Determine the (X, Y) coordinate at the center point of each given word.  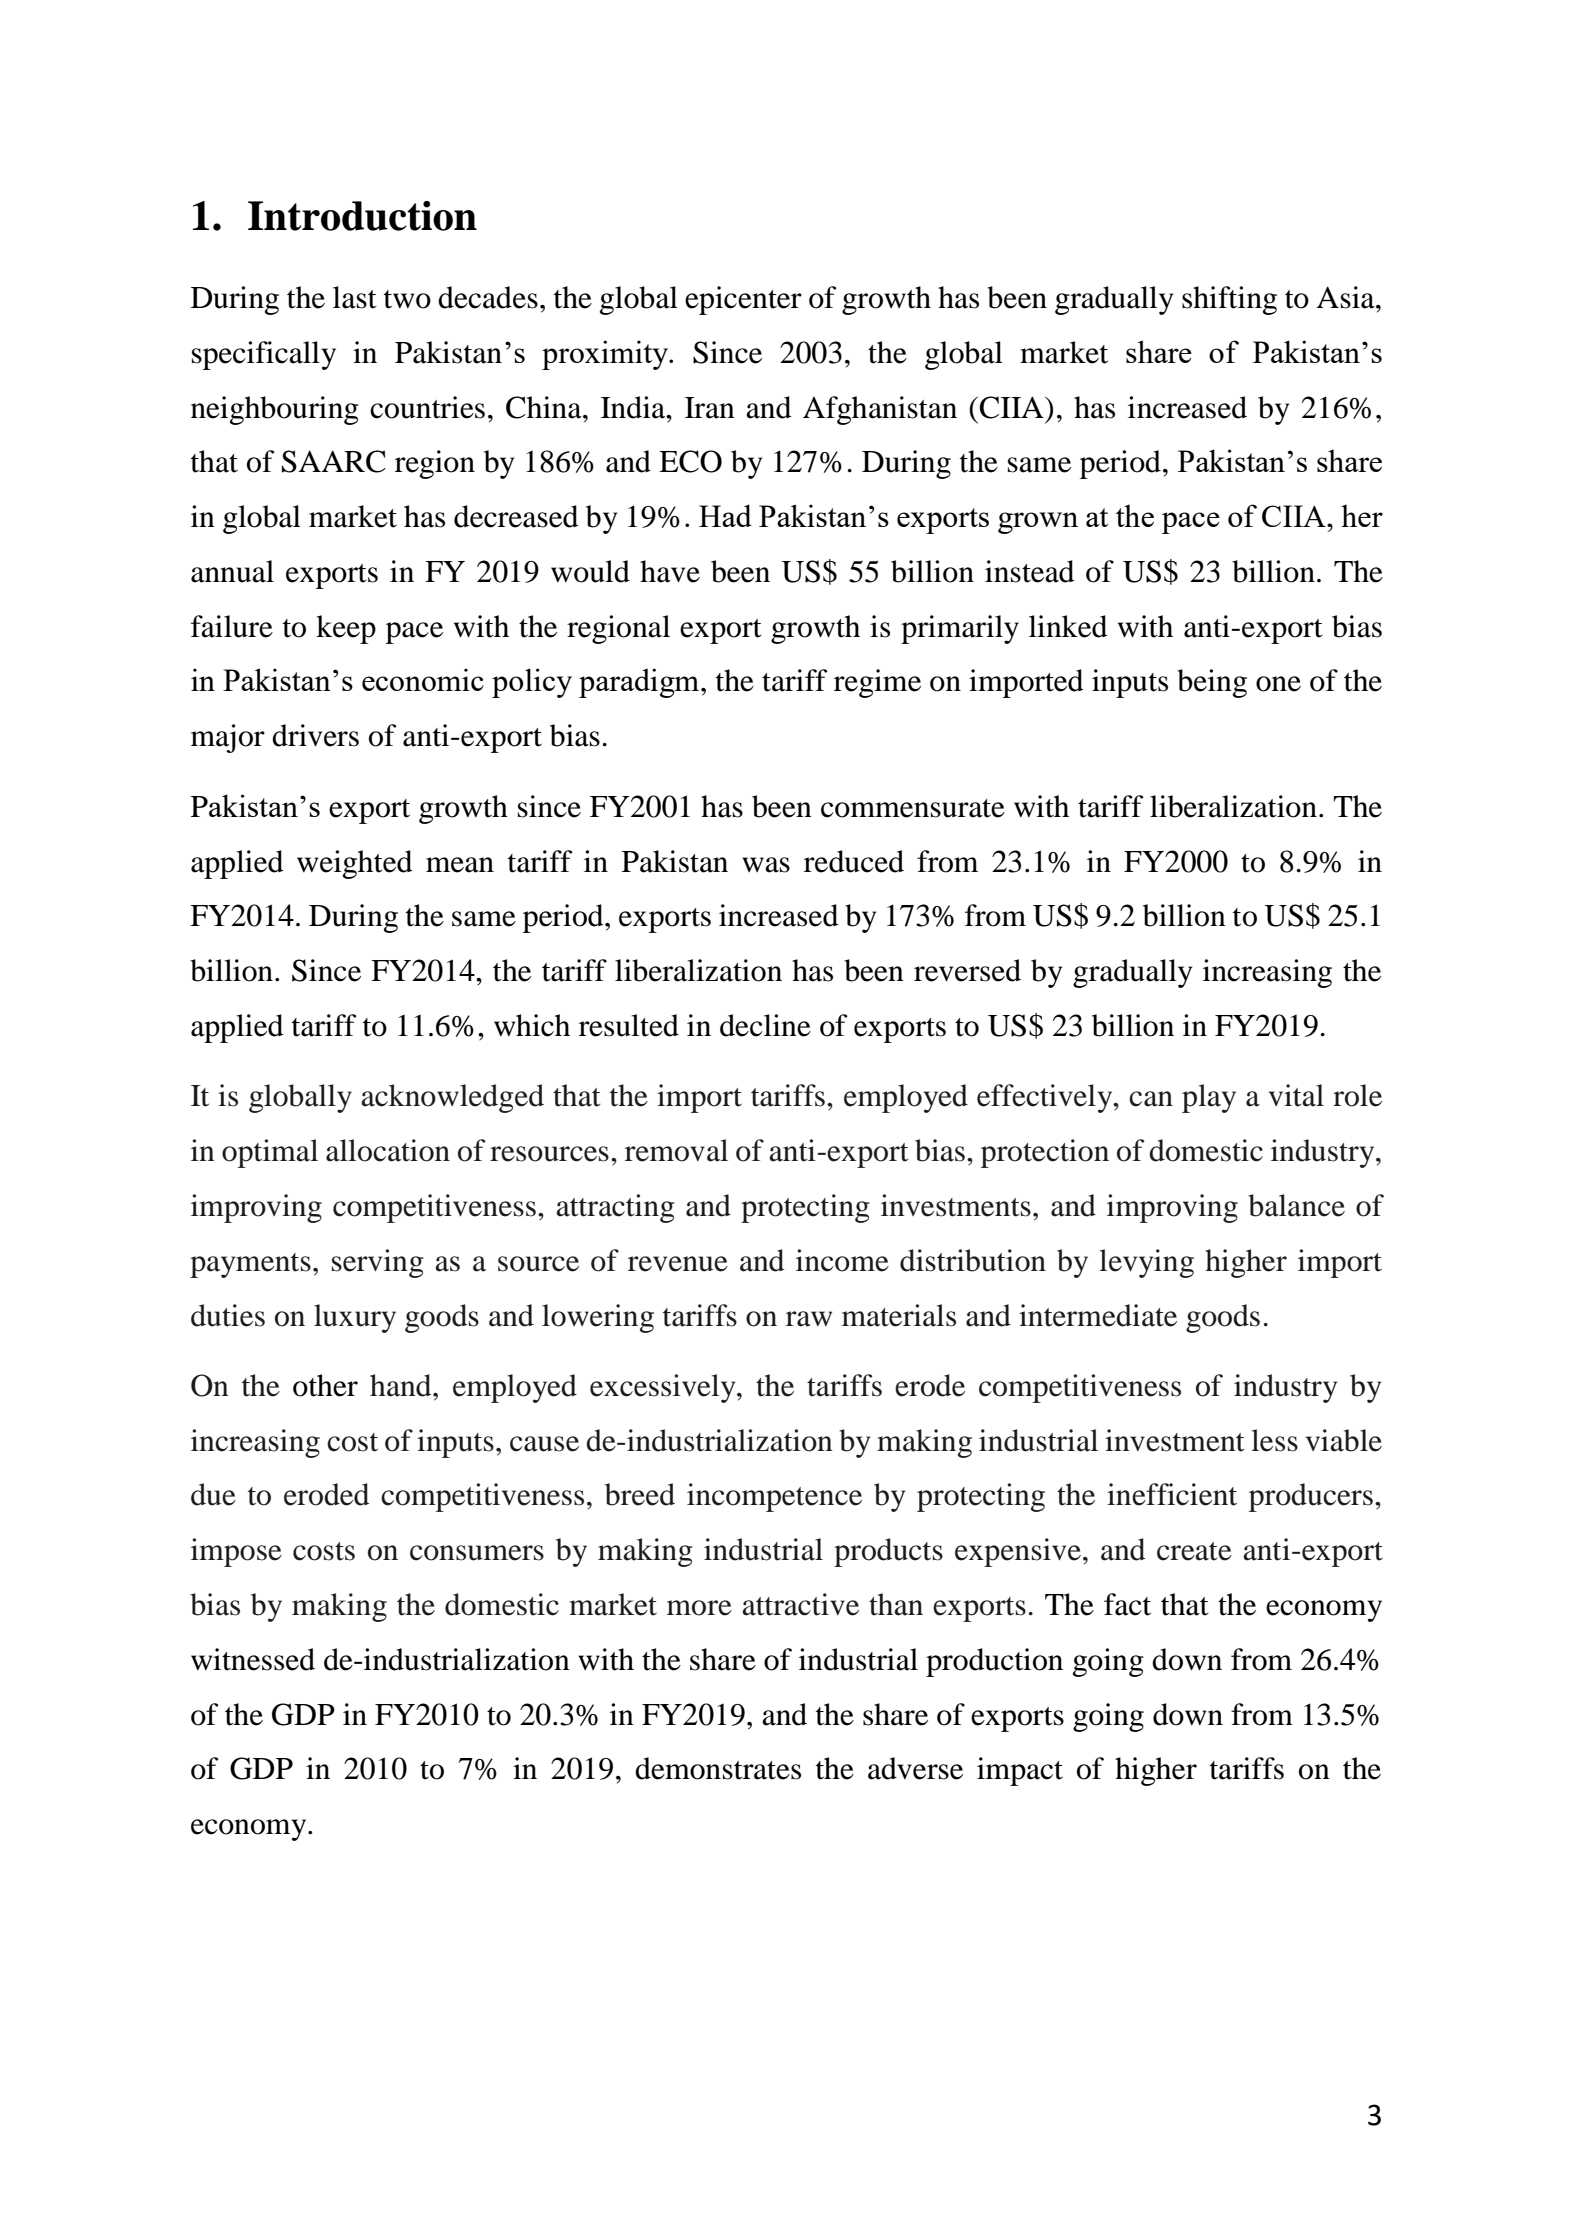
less (1274, 1440)
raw (809, 1319)
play (1209, 1098)
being (1212, 683)
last (355, 297)
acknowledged (452, 1098)
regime (877, 683)
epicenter (743, 300)
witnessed (253, 1659)
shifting (1229, 300)
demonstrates (718, 1768)
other (325, 1385)
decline (765, 1025)
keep (346, 629)
